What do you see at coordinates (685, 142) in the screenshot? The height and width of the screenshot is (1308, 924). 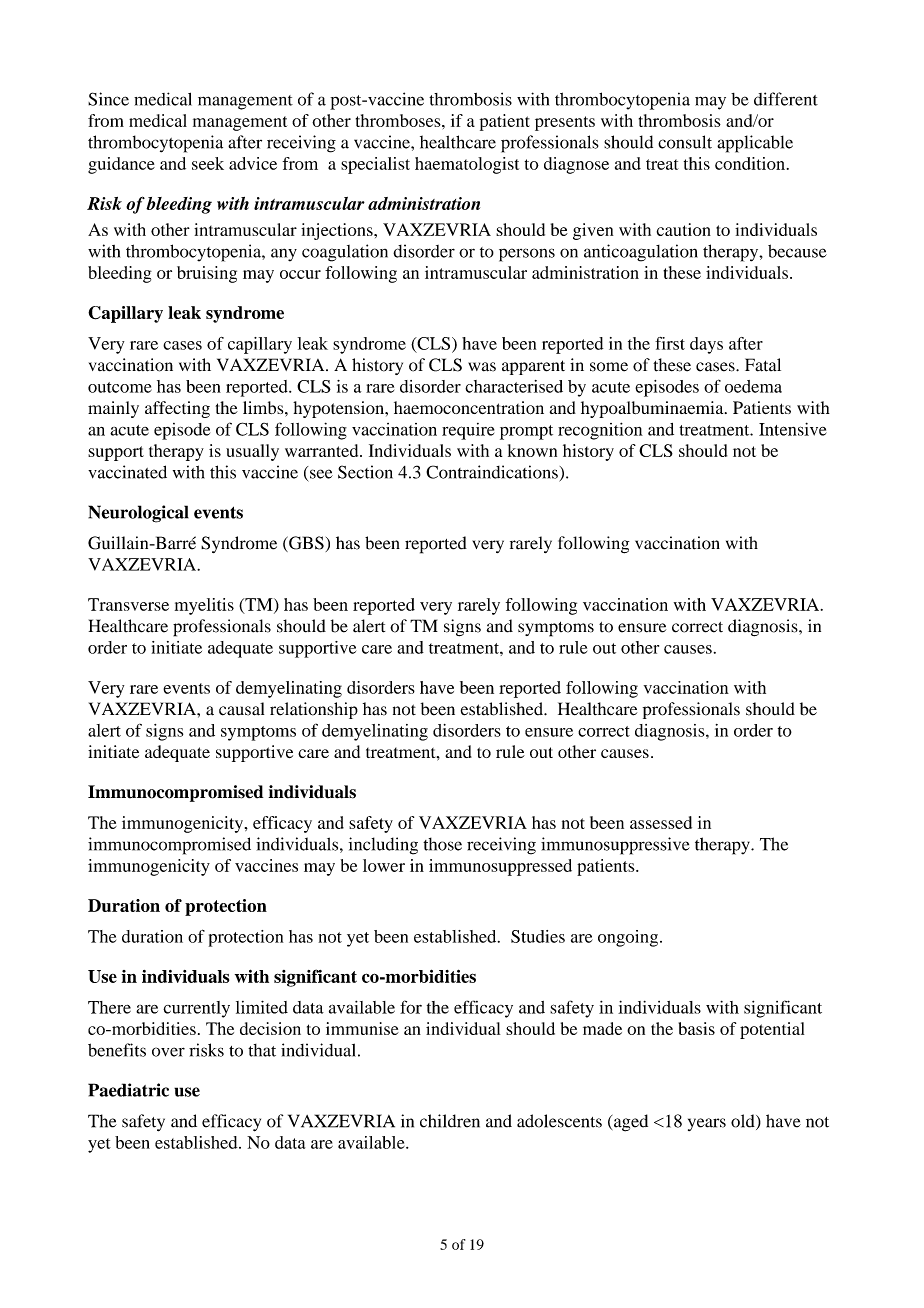 I see `consult` at bounding box center [685, 142].
